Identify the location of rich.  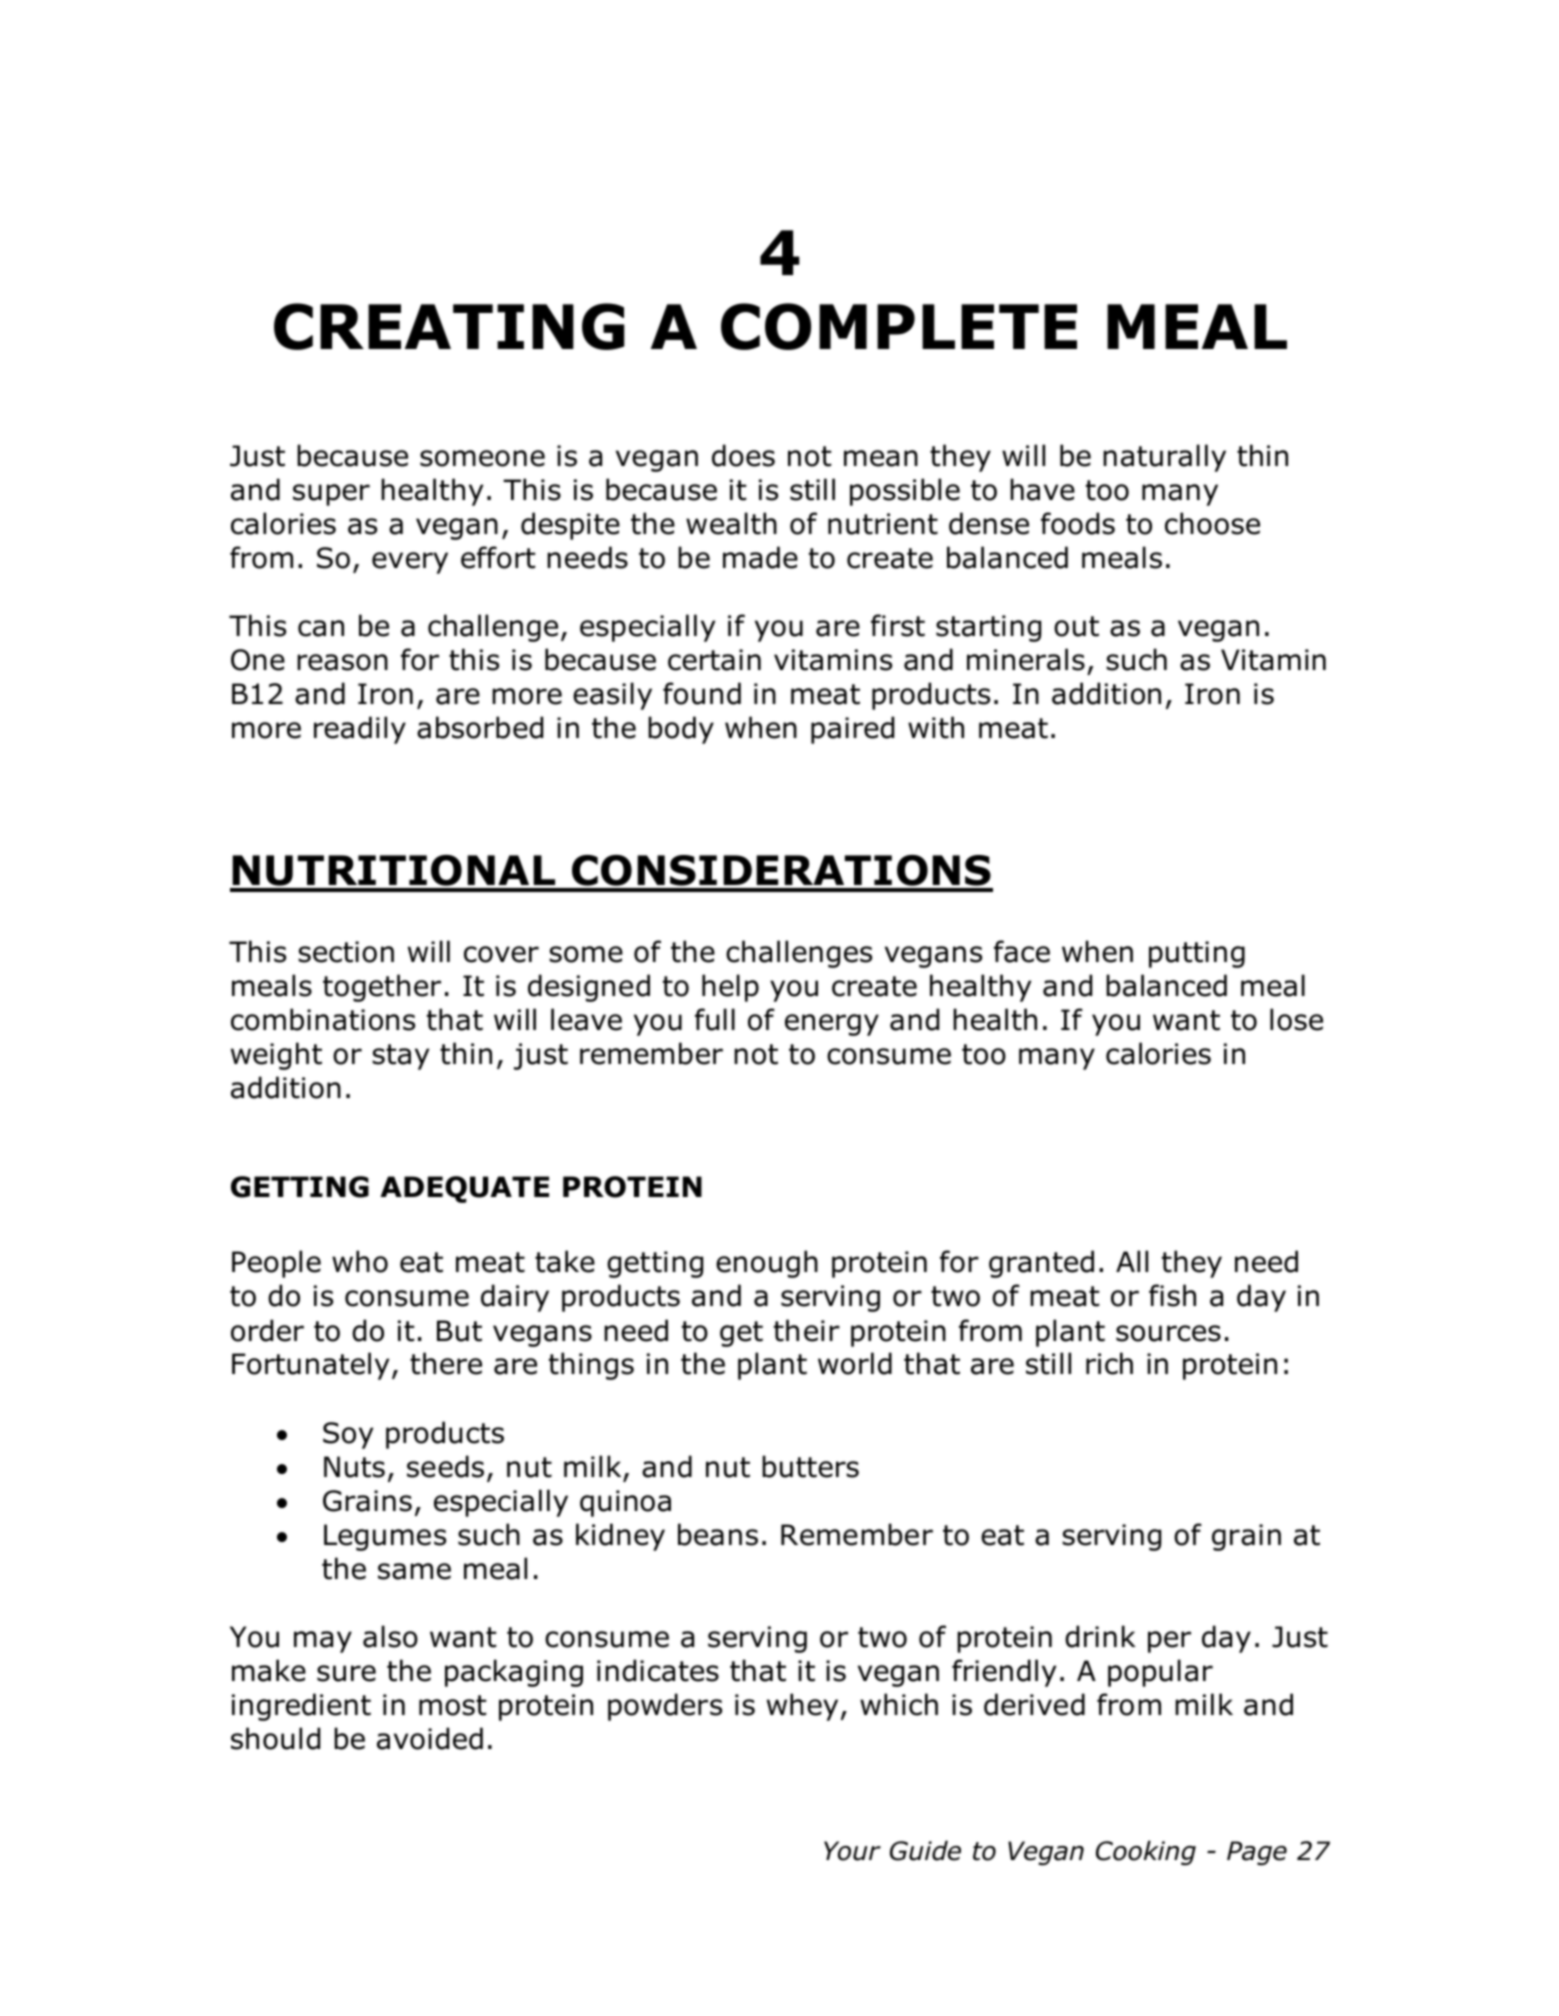
(1109, 1363).
